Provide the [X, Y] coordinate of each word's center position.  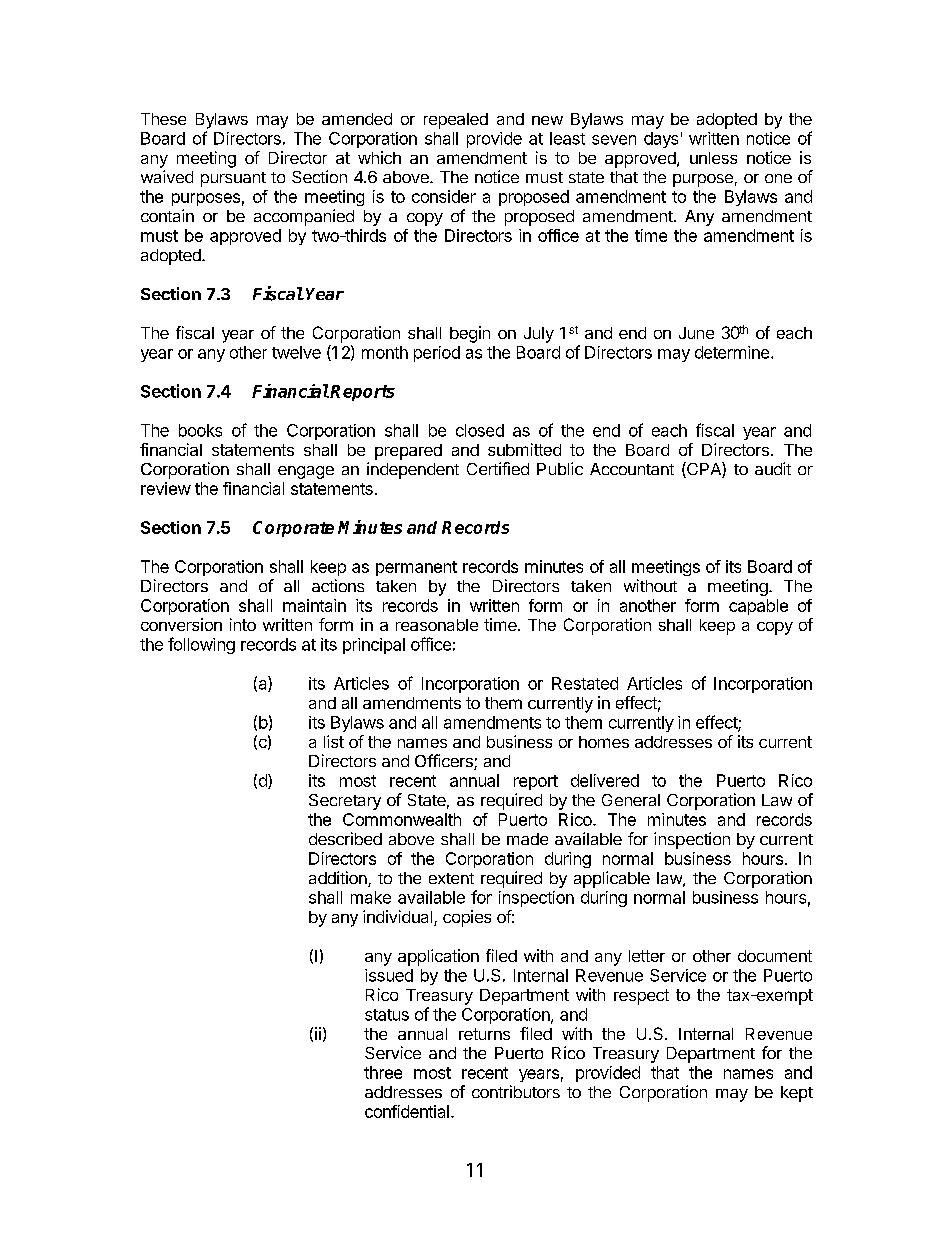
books [200, 430]
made [527, 839]
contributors [516, 1091]
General [631, 800]
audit [773, 468]
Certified [498, 468]
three [383, 1072]
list [334, 741]
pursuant [233, 179]
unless [713, 158]
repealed [456, 121]
